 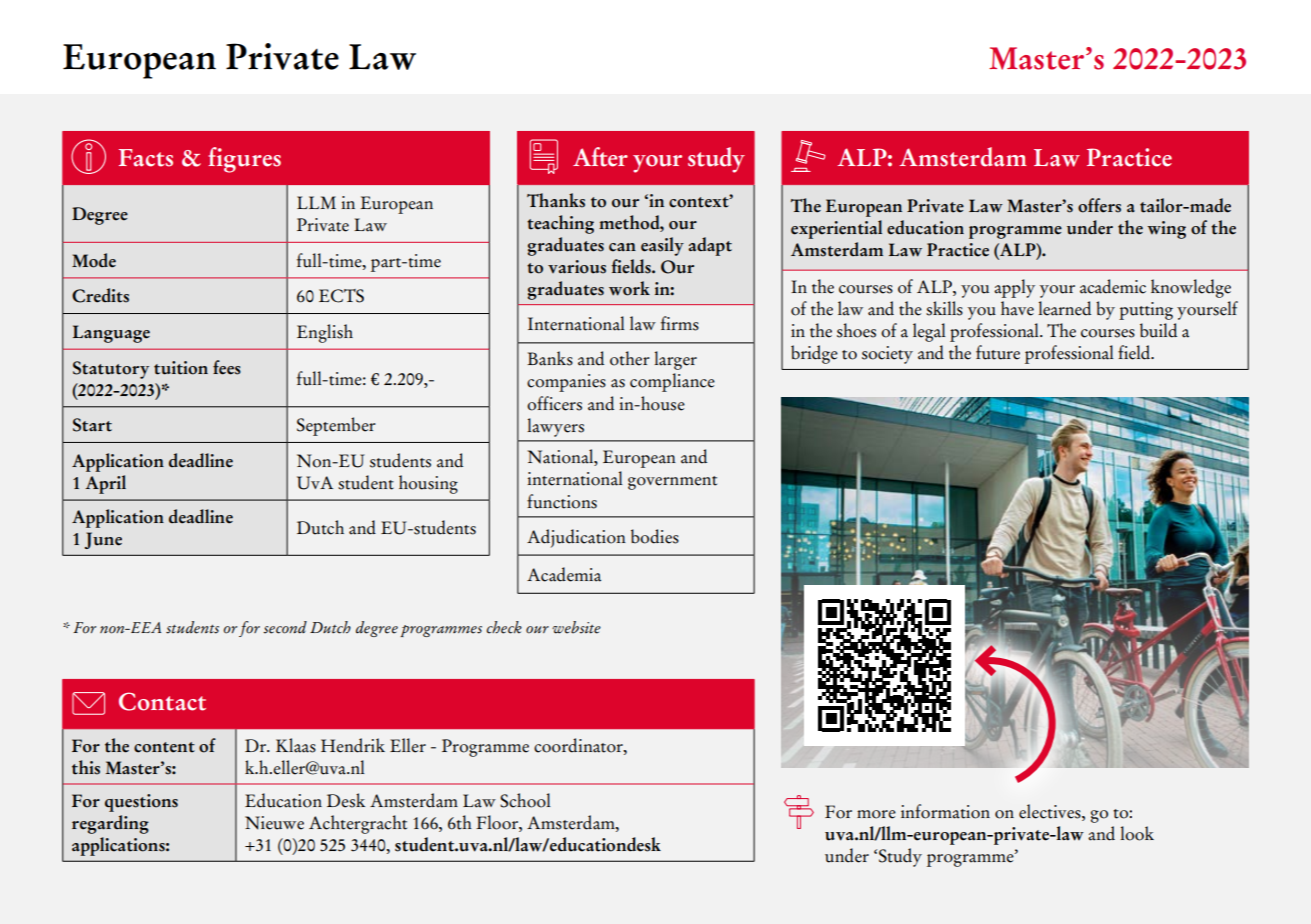 What do you see at coordinates (141, 803) in the document?
I see `questions` at bounding box center [141, 803].
